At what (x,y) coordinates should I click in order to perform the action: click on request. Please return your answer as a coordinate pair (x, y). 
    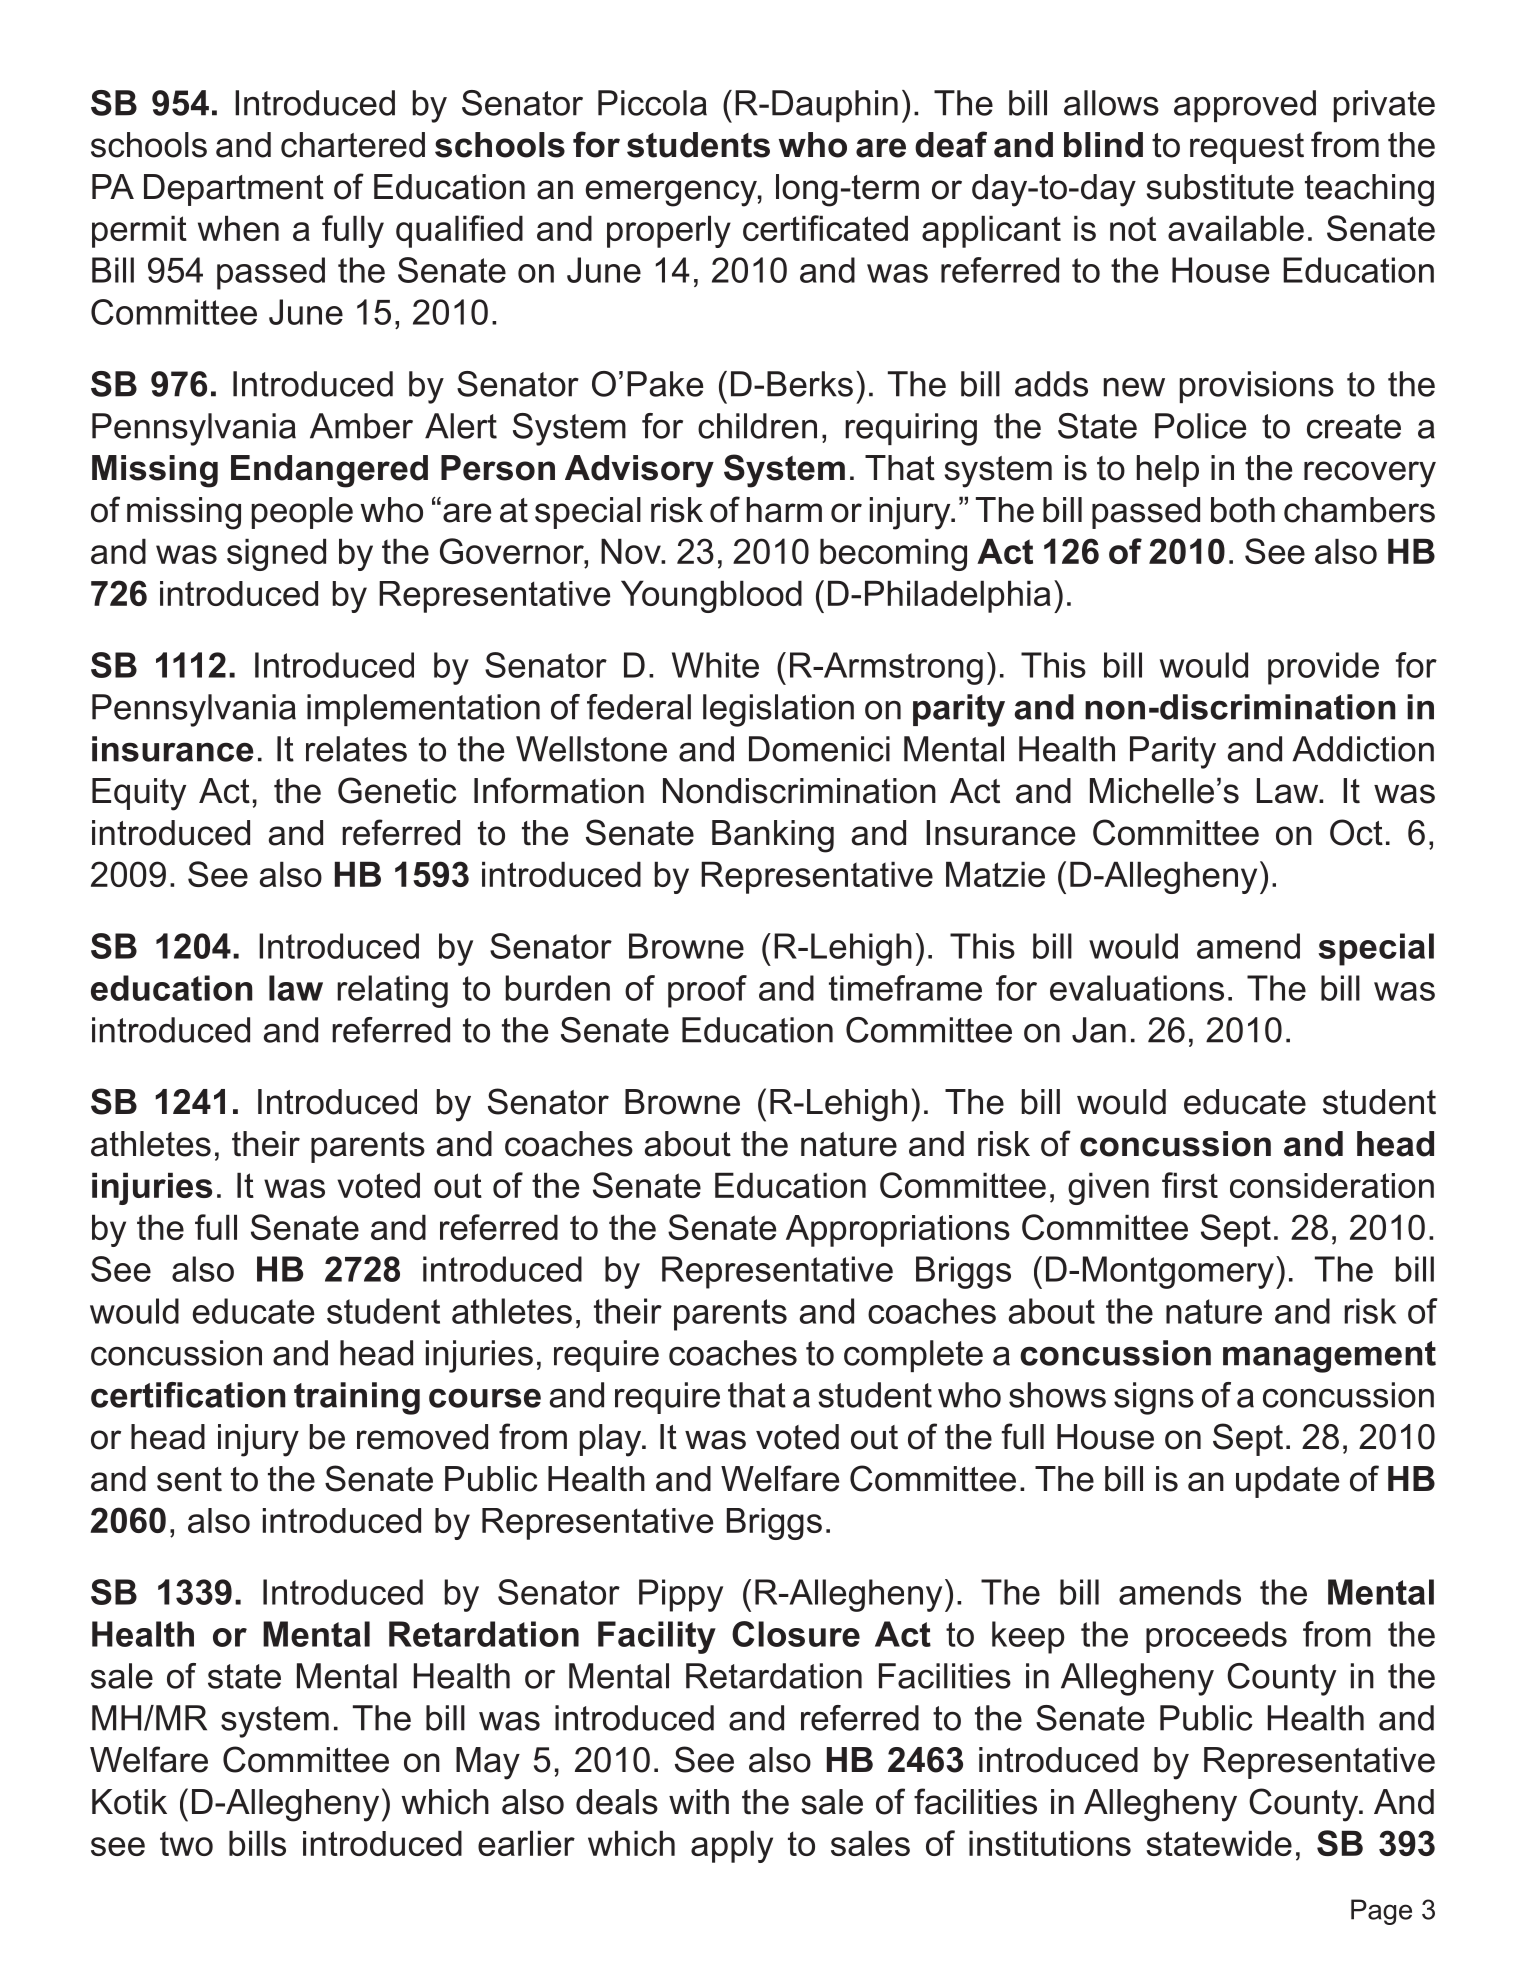
    Looking at the image, I should click on (1247, 148).
